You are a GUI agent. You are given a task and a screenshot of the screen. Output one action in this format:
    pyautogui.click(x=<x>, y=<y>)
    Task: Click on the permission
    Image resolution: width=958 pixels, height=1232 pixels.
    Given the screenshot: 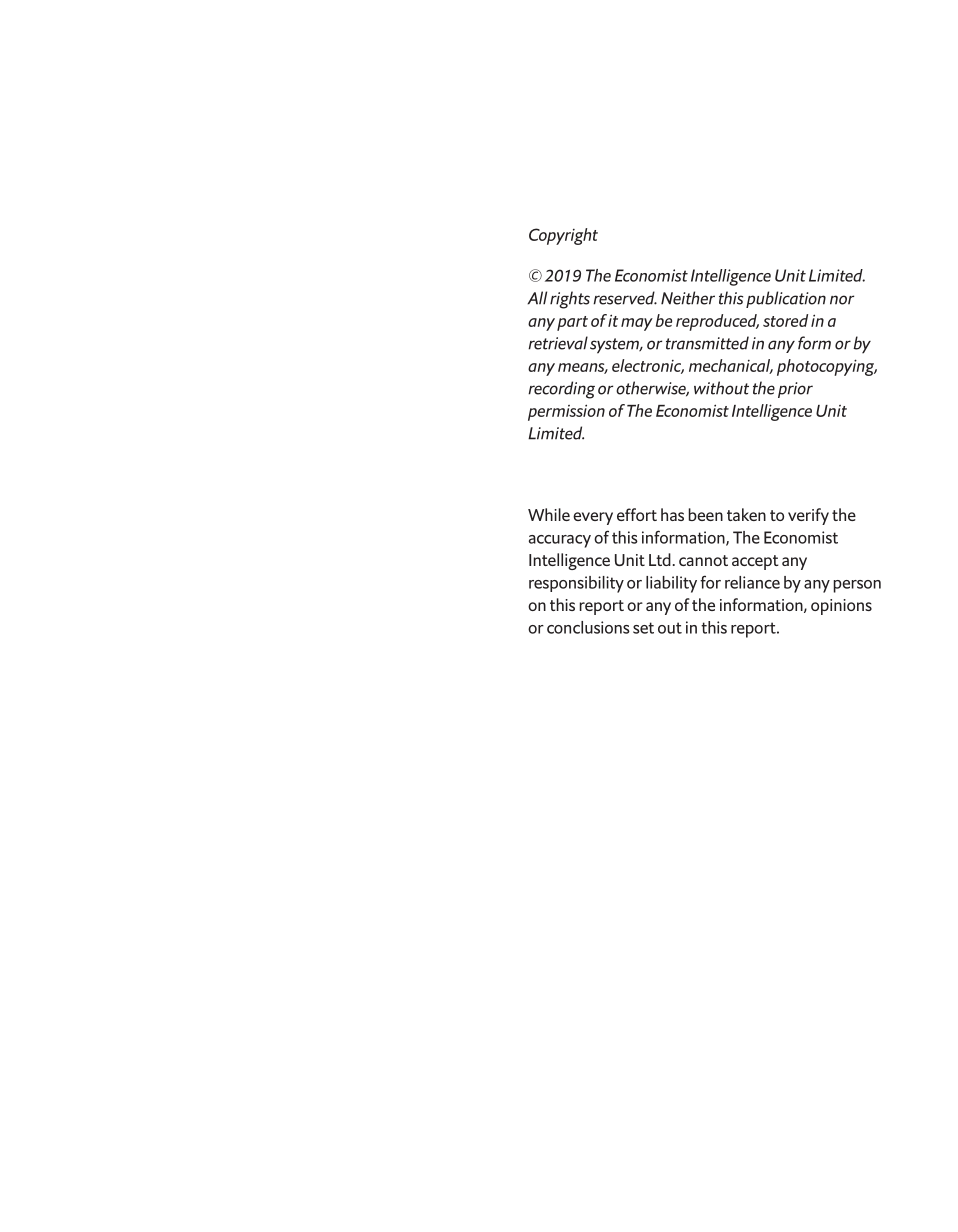 What is the action you would take?
    pyautogui.click(x=566, y=412)
